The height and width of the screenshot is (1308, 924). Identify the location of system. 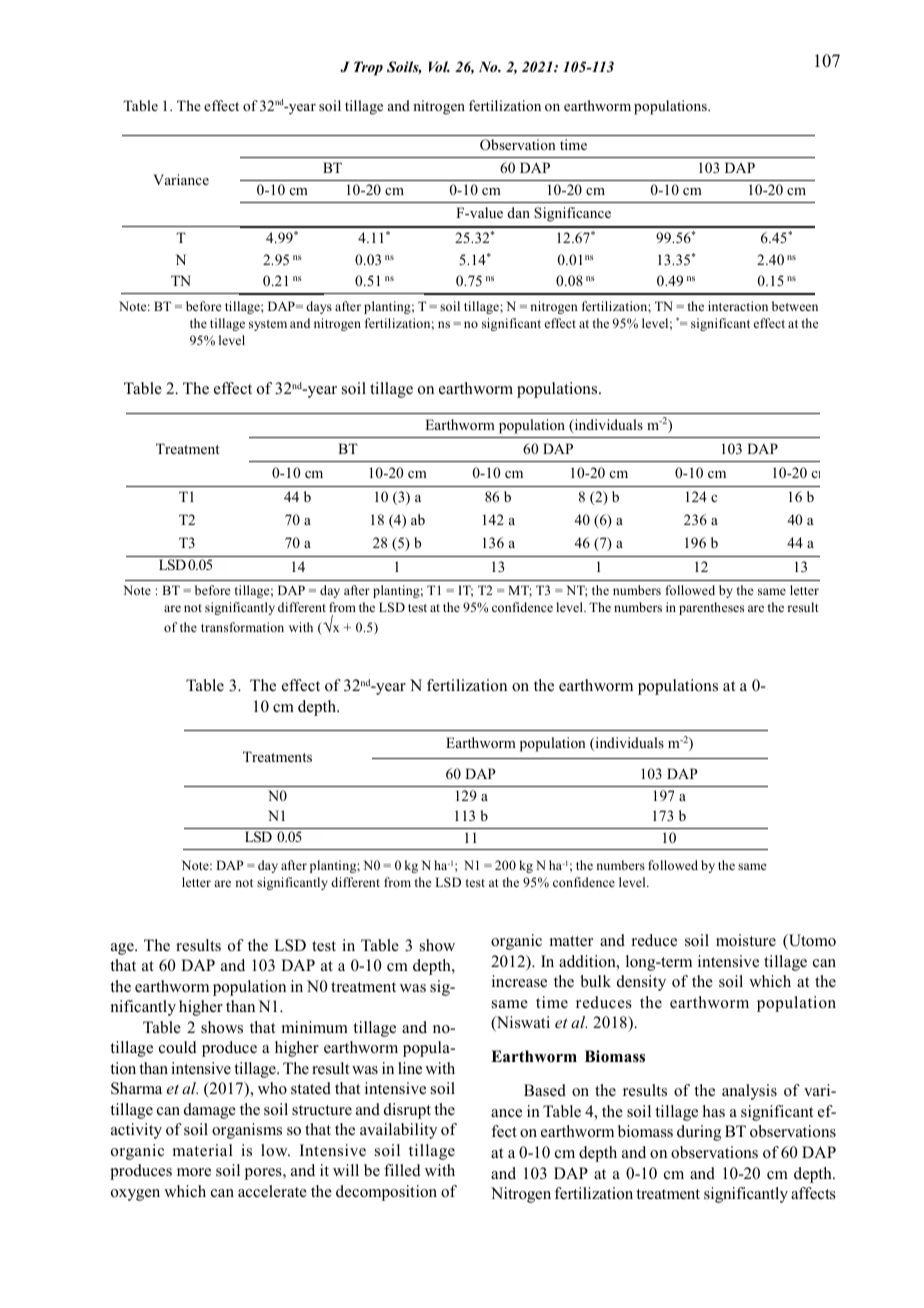
(268, 325).
